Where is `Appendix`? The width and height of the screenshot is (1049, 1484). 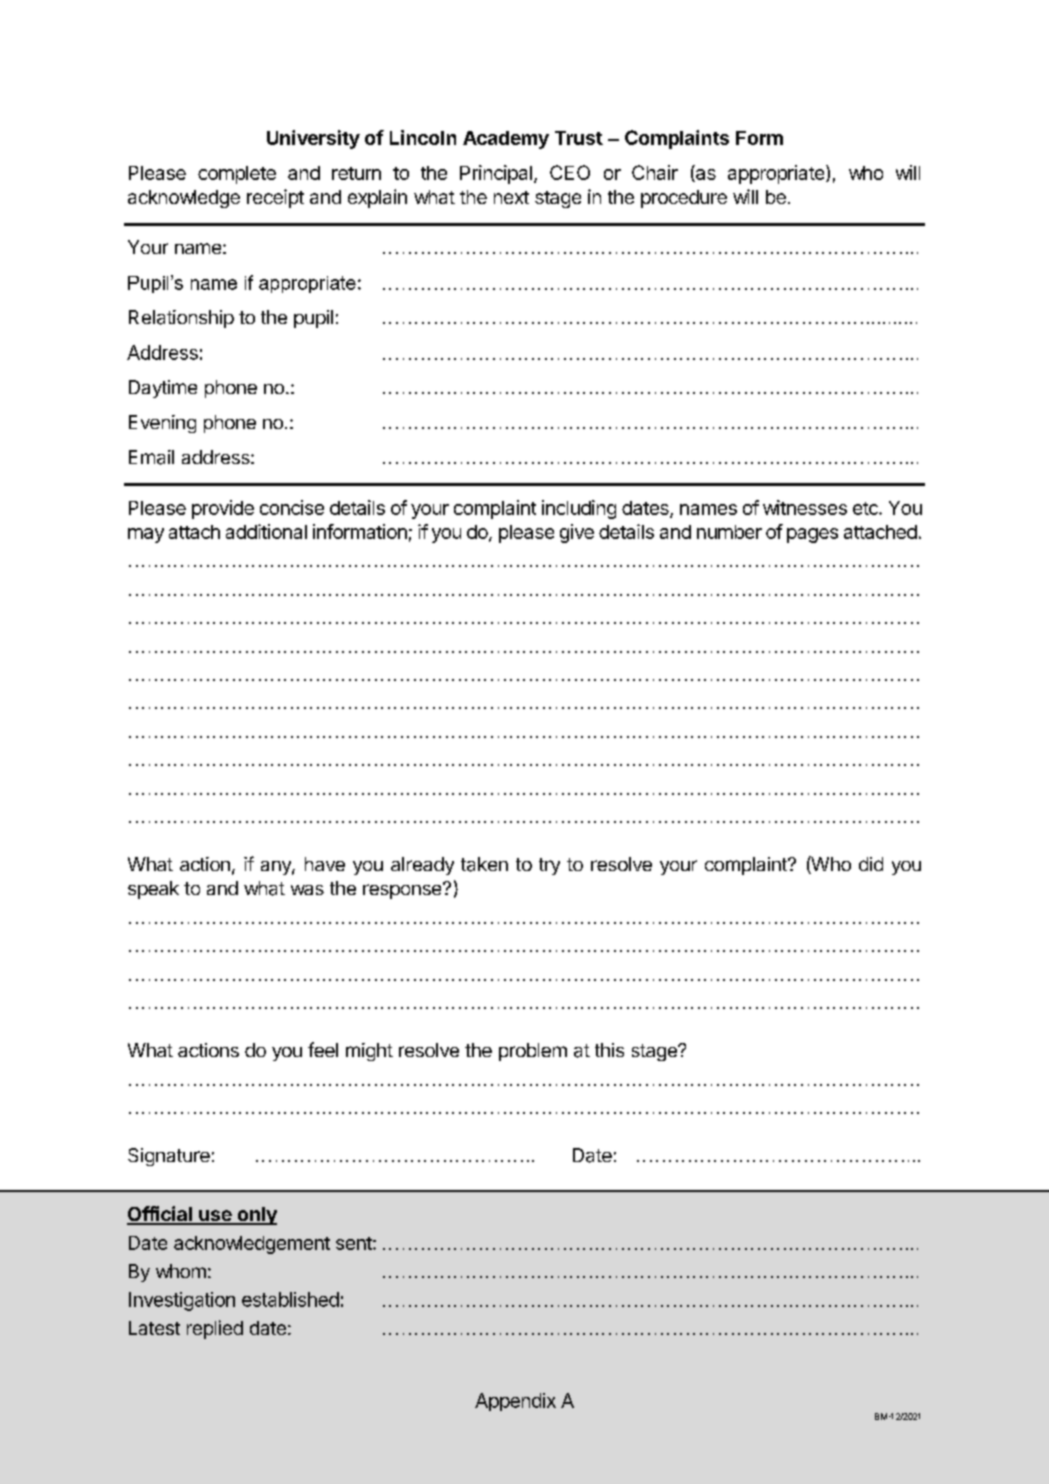
Appendix is located at coordinates (515, 1402).
